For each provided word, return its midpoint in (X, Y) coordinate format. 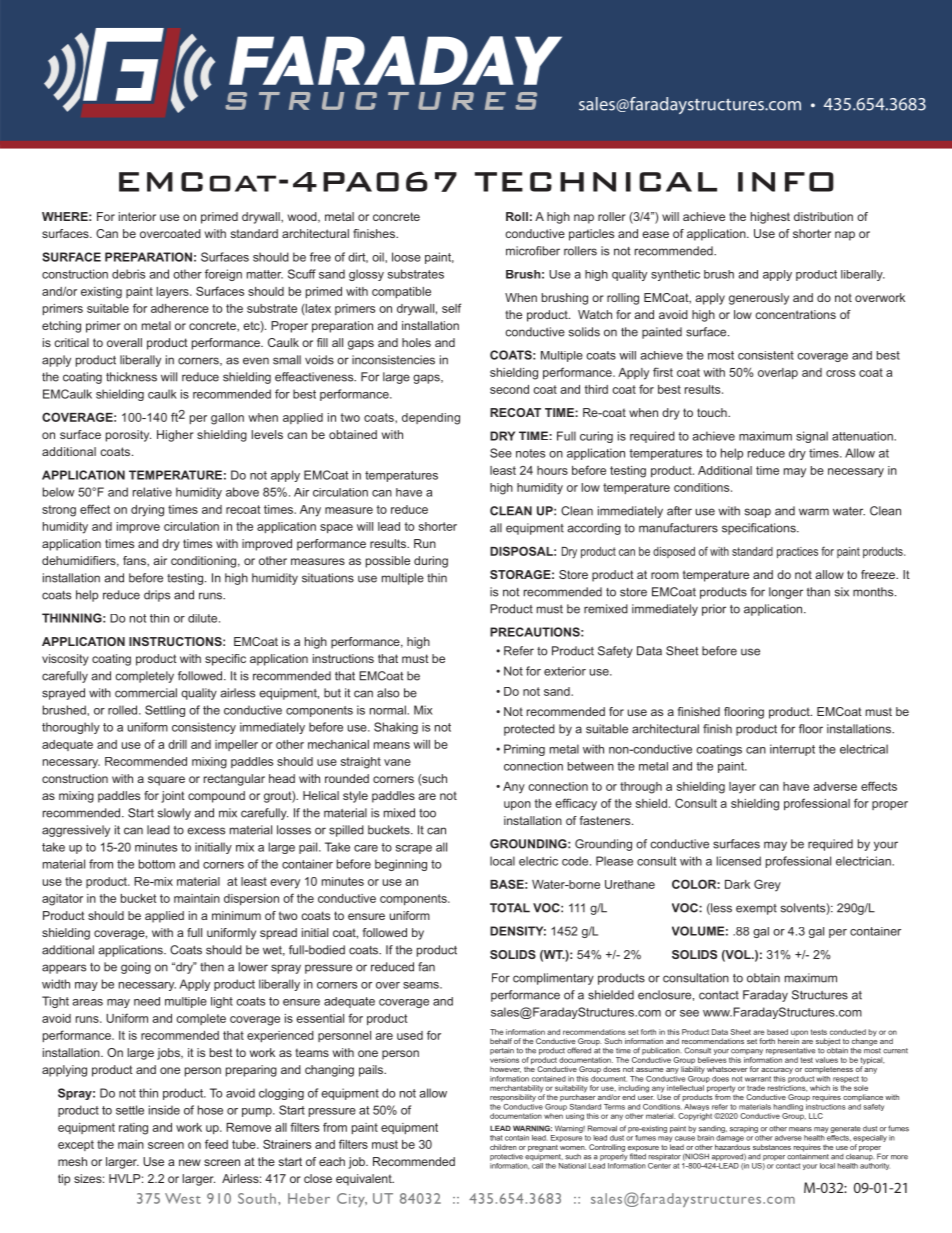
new (190, 1162)
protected (529, 730)
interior (137, 216)
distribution (823, 216)
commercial (146, 693)
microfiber (533, 251)
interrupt (792, 750)
